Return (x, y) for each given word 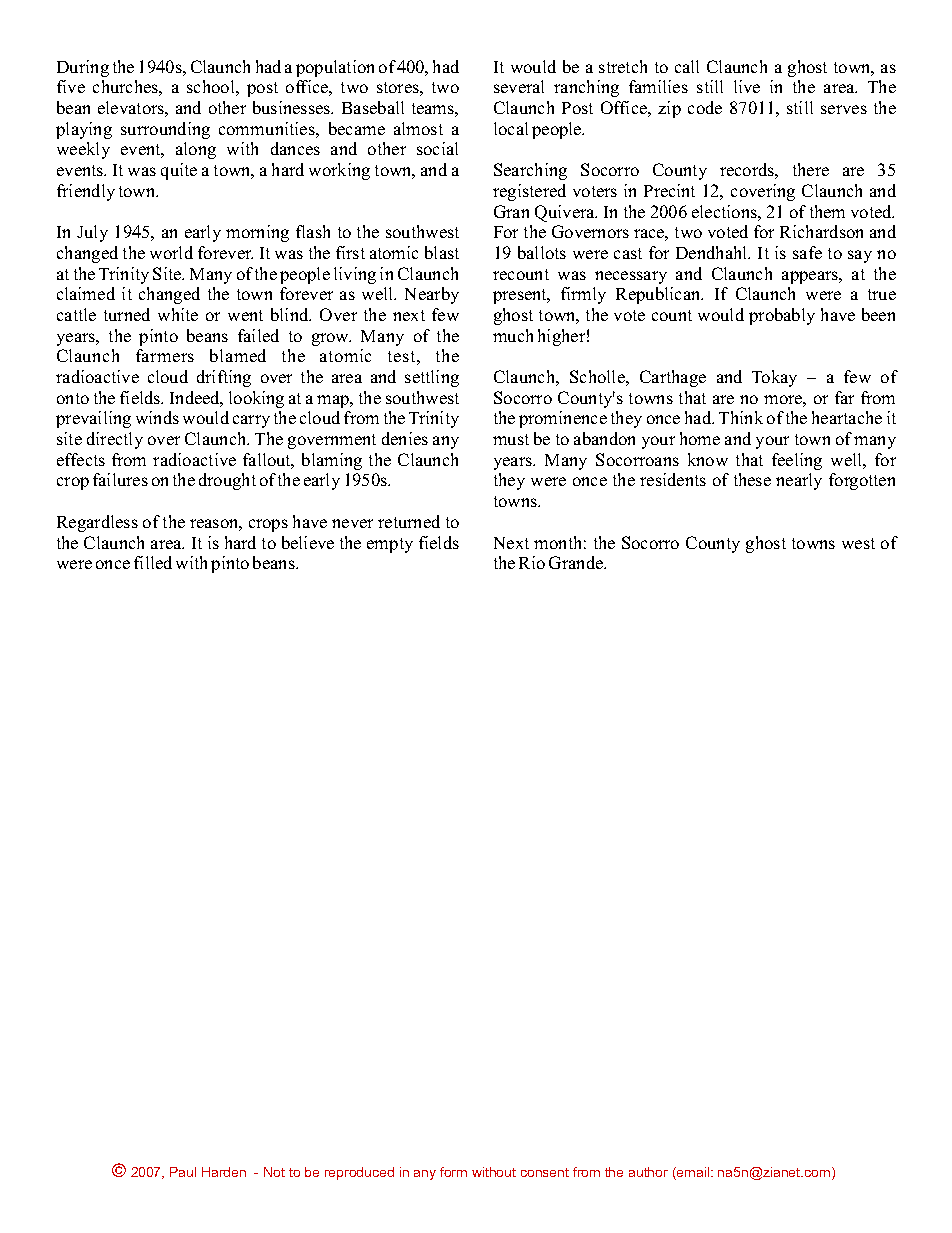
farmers (165, 355)
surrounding (165, 130)
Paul (183, 1172)
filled (153, 562)
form (453, 1172)
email (693, 1173)
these (752, 479)
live (747, 86)
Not (274, 1172)
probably (782, 316)
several (519, 86)
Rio (532, 562)
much (513, 335)
